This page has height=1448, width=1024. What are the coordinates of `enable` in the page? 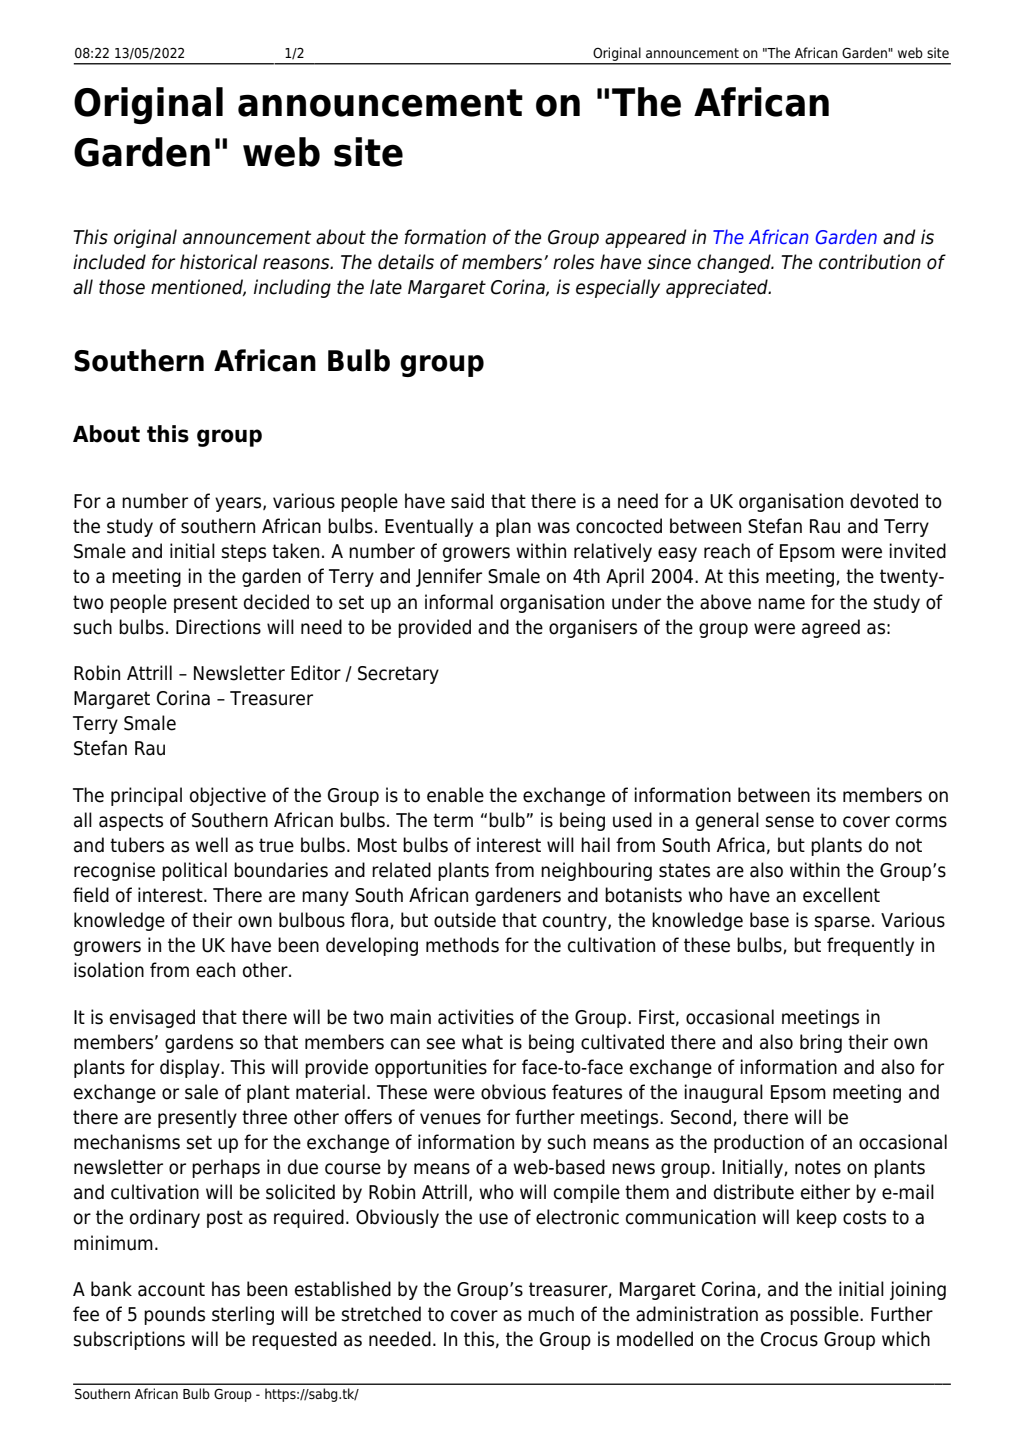 It's located at (455, 795).
